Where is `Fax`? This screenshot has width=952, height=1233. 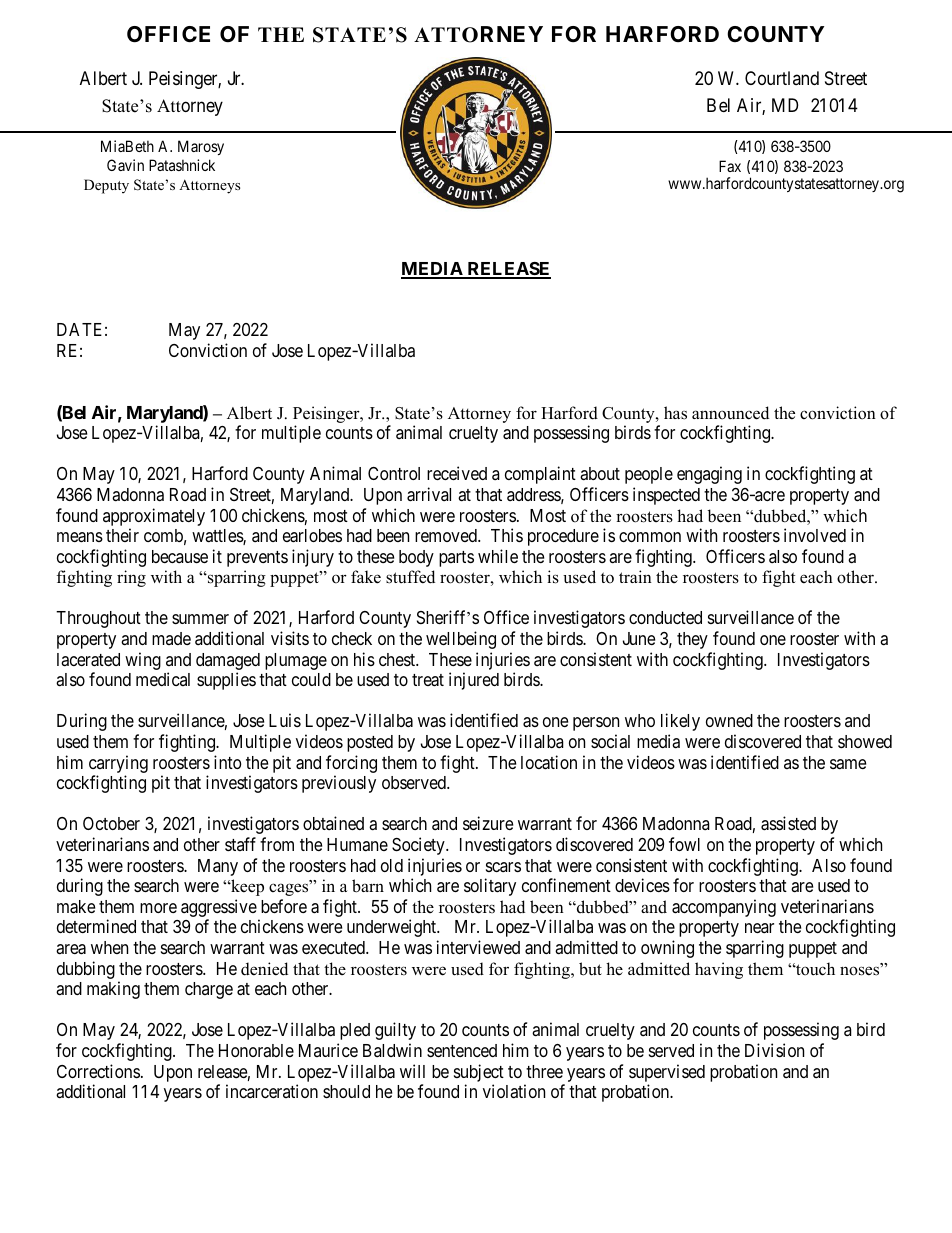 Fax is located at coordinates (730, 166).
